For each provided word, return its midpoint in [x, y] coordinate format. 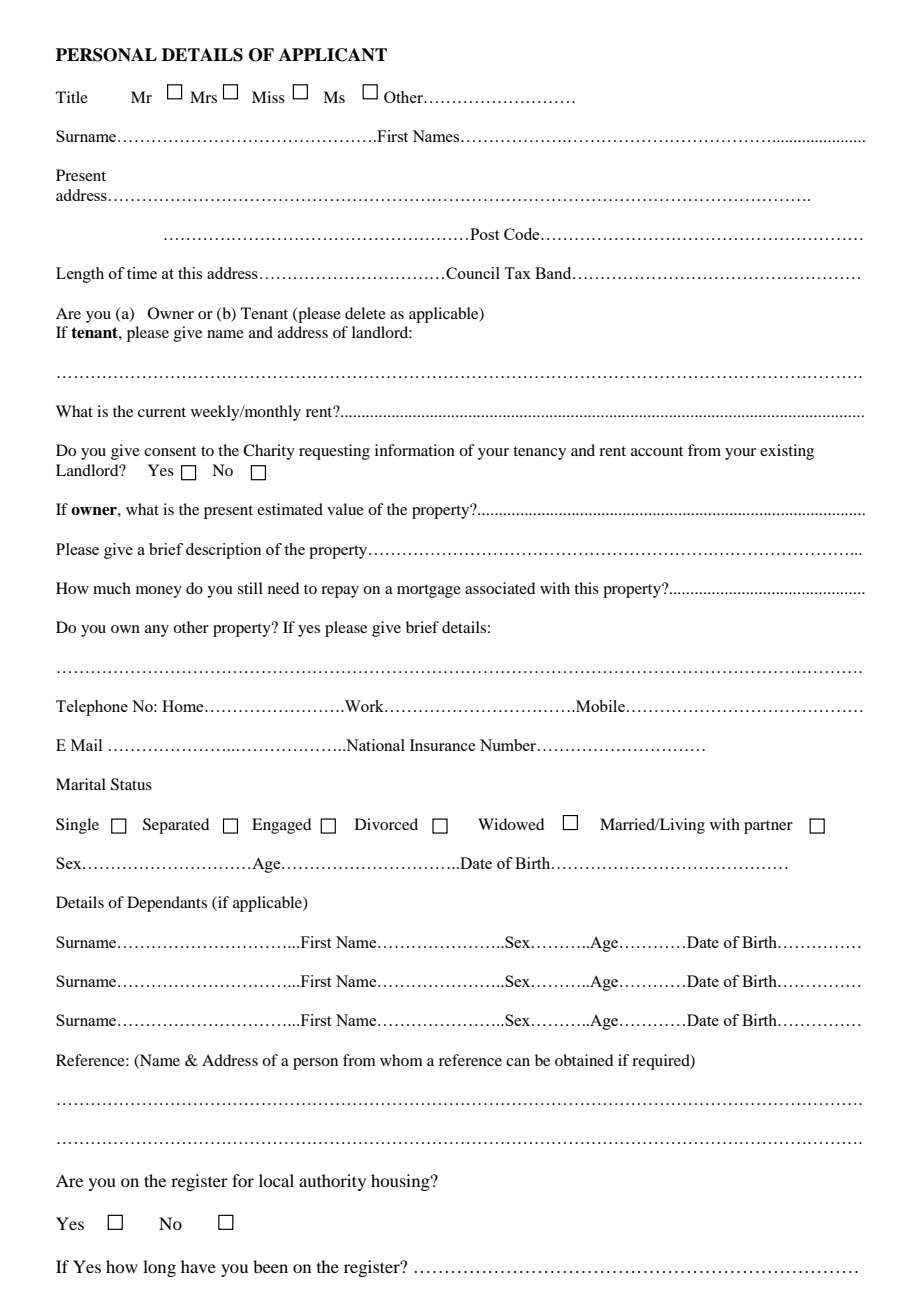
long [159, 1268]
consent [170, 451]
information [415, 450]
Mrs [203, 97]
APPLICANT [333, 55]
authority [332, 1182]
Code [523, 234]
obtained [584, 1060]
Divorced [386, 824]
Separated [176, 826]
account [657, 451]
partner [768, 827]
